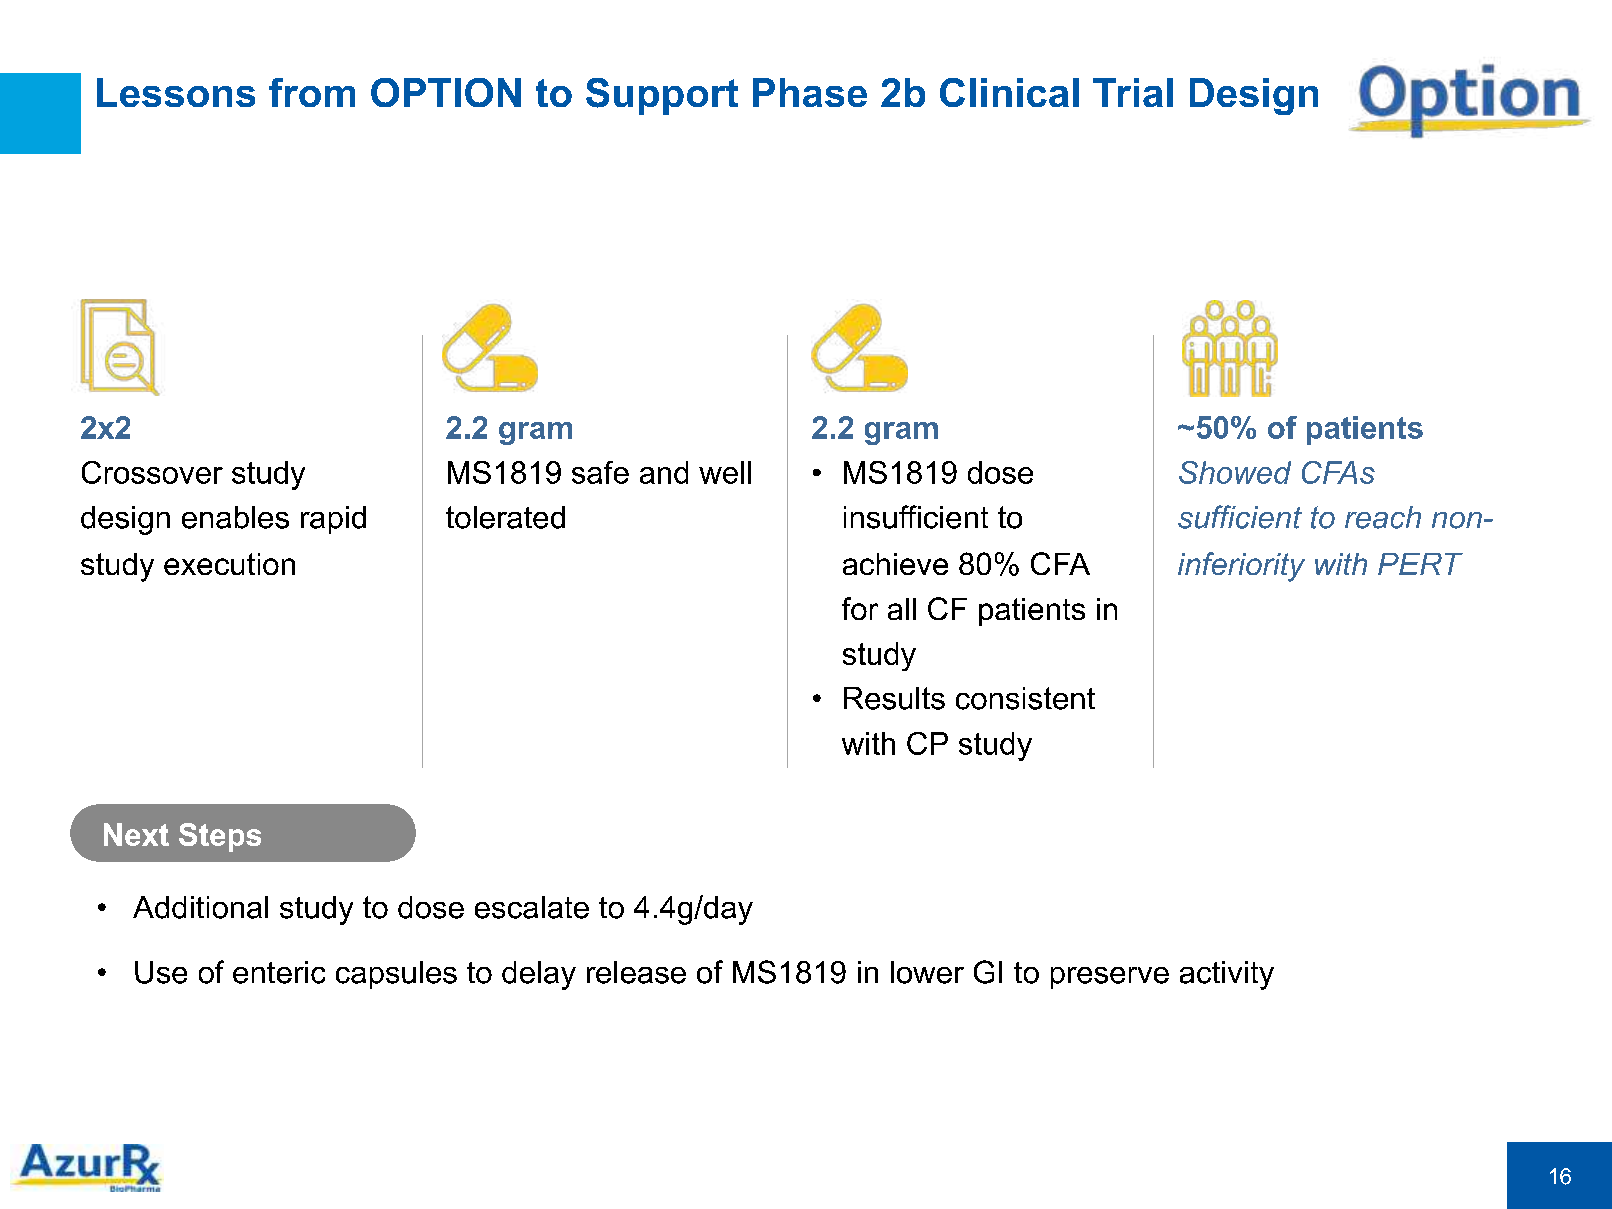 The width and height of the screenshot is (1612, 1209). I want to click on Trial, so click(1133, 92).
